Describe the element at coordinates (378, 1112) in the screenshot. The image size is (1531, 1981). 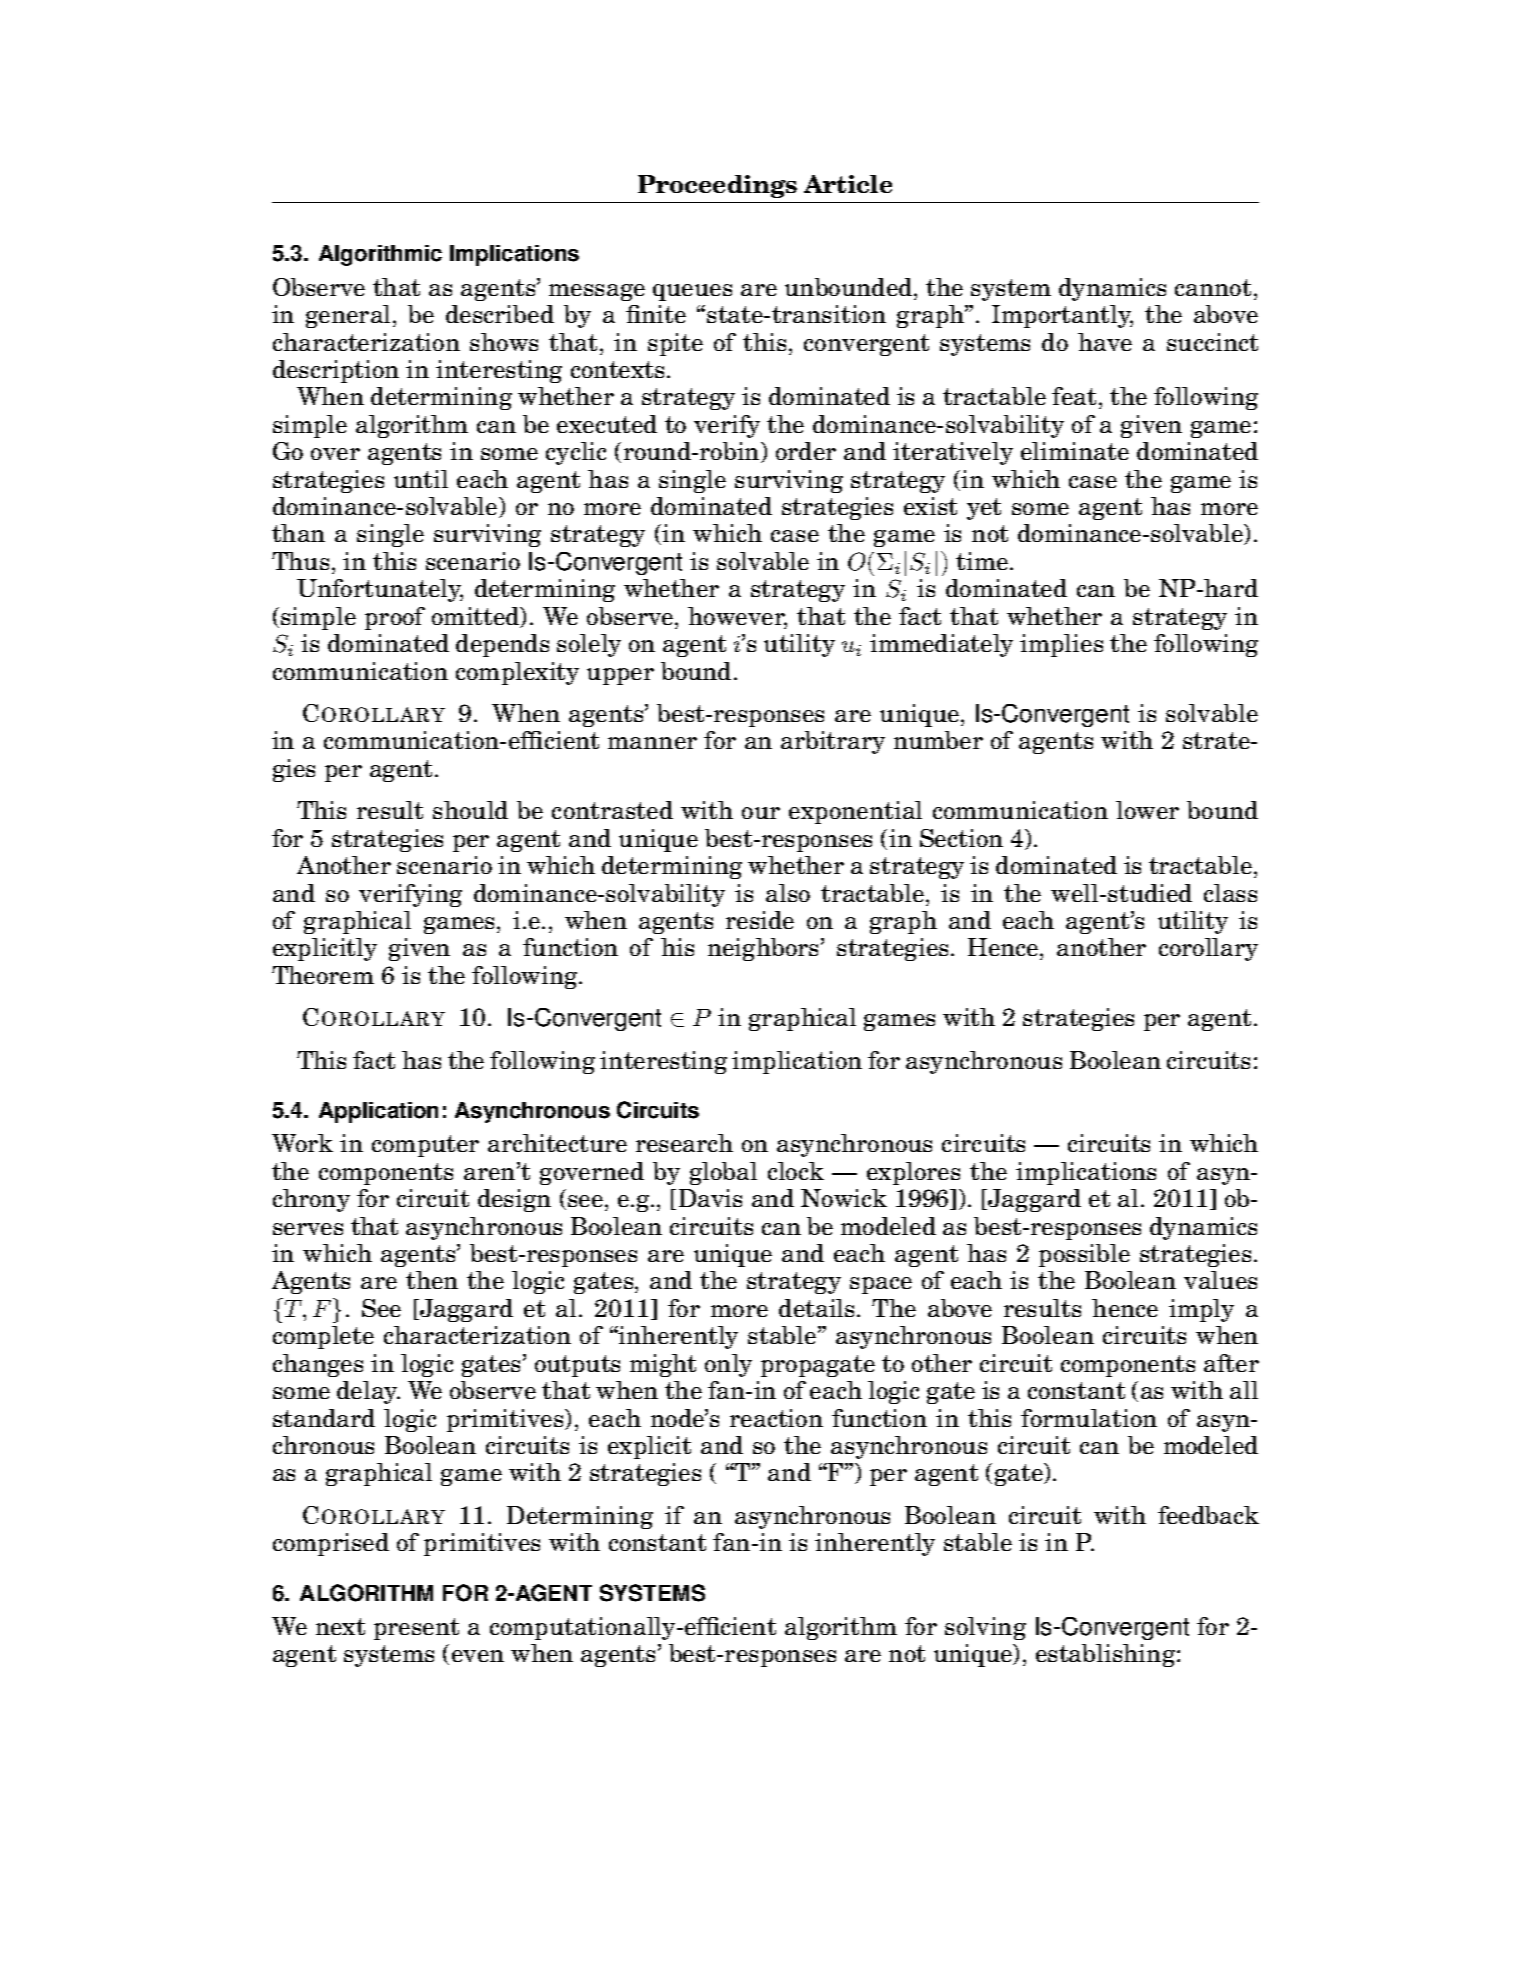
I see `Application` at that location.
